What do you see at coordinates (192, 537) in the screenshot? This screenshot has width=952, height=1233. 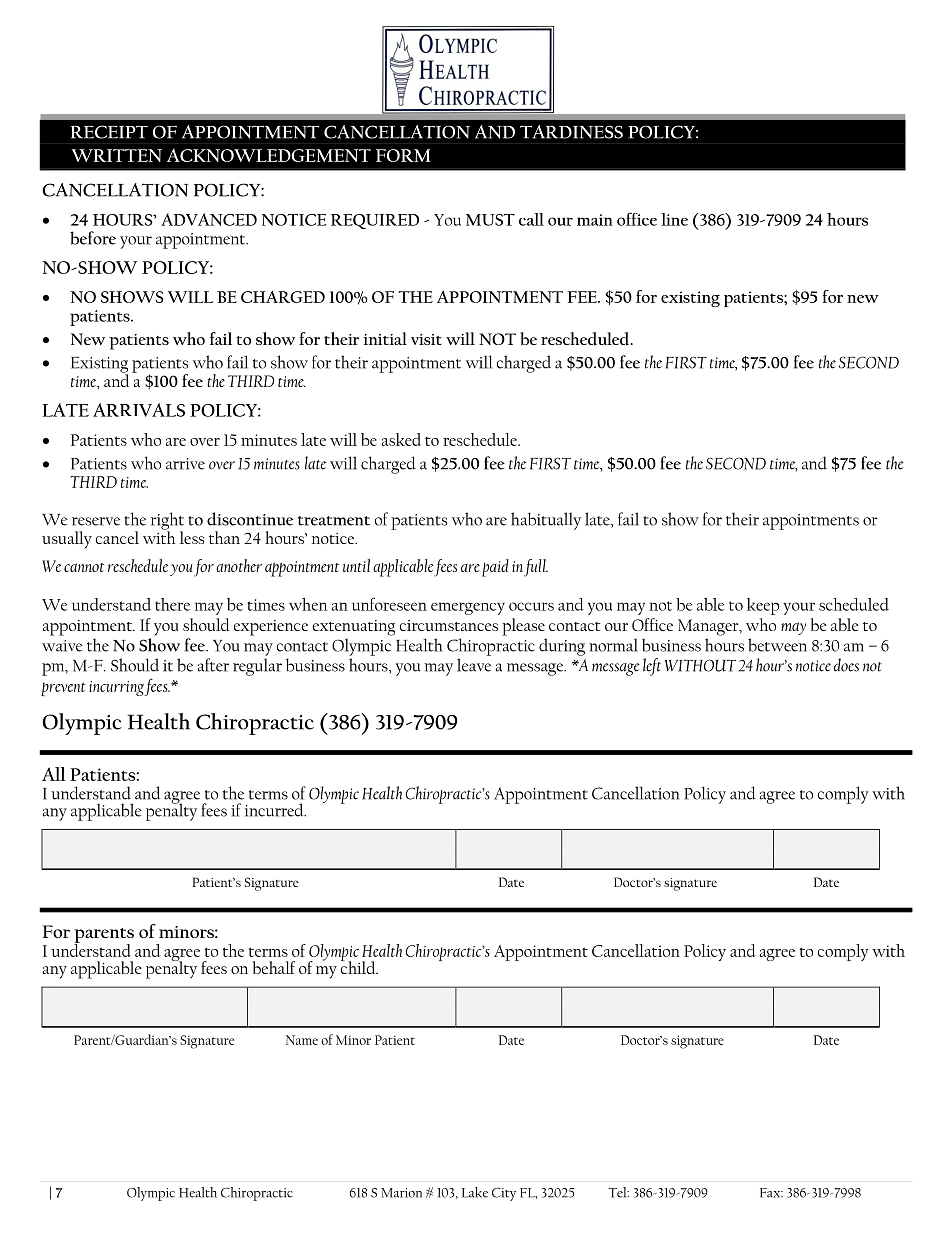 I see `less` at bounding box center [192, 537].
